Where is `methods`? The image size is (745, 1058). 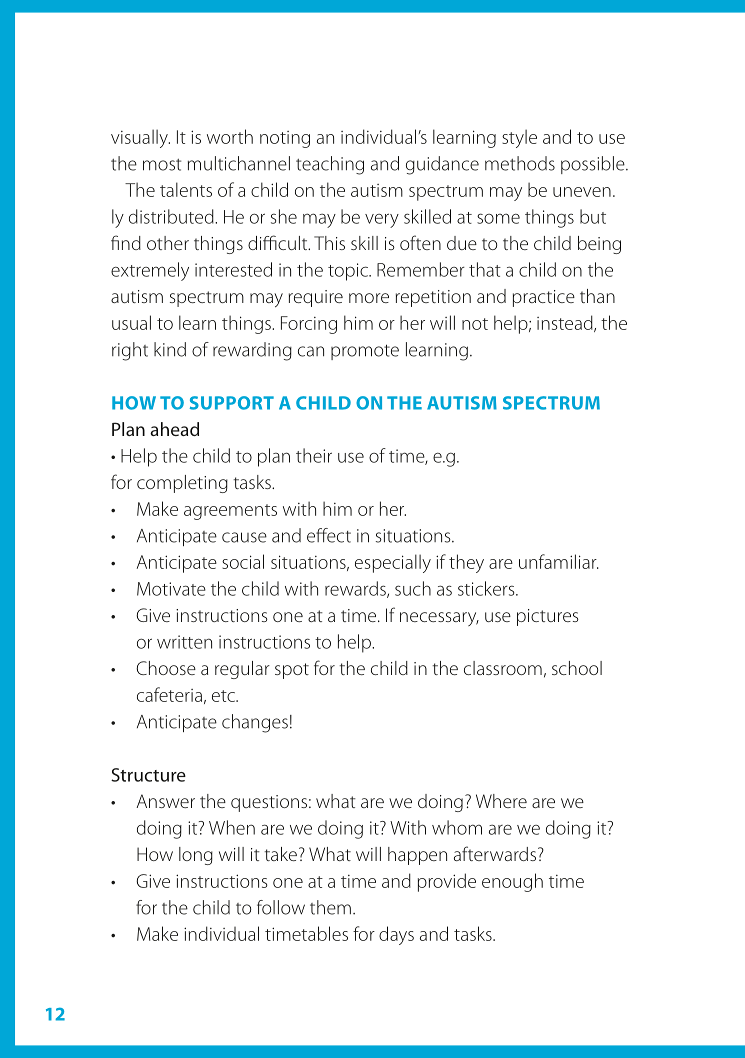 methods is located at coordinates (520, 163).
